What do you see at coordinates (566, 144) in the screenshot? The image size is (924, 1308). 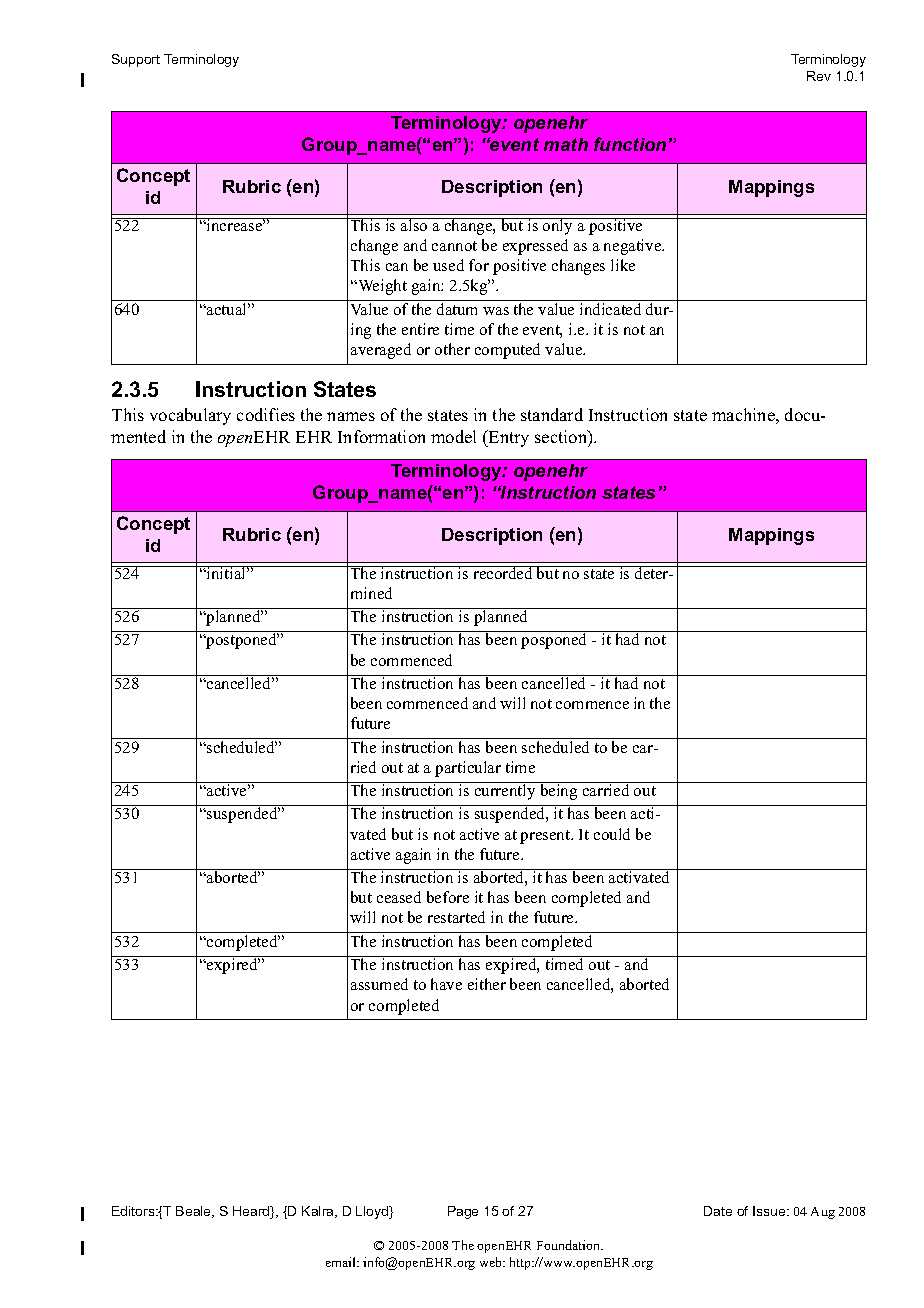 I see `math` at bounding box center [566, 144].
